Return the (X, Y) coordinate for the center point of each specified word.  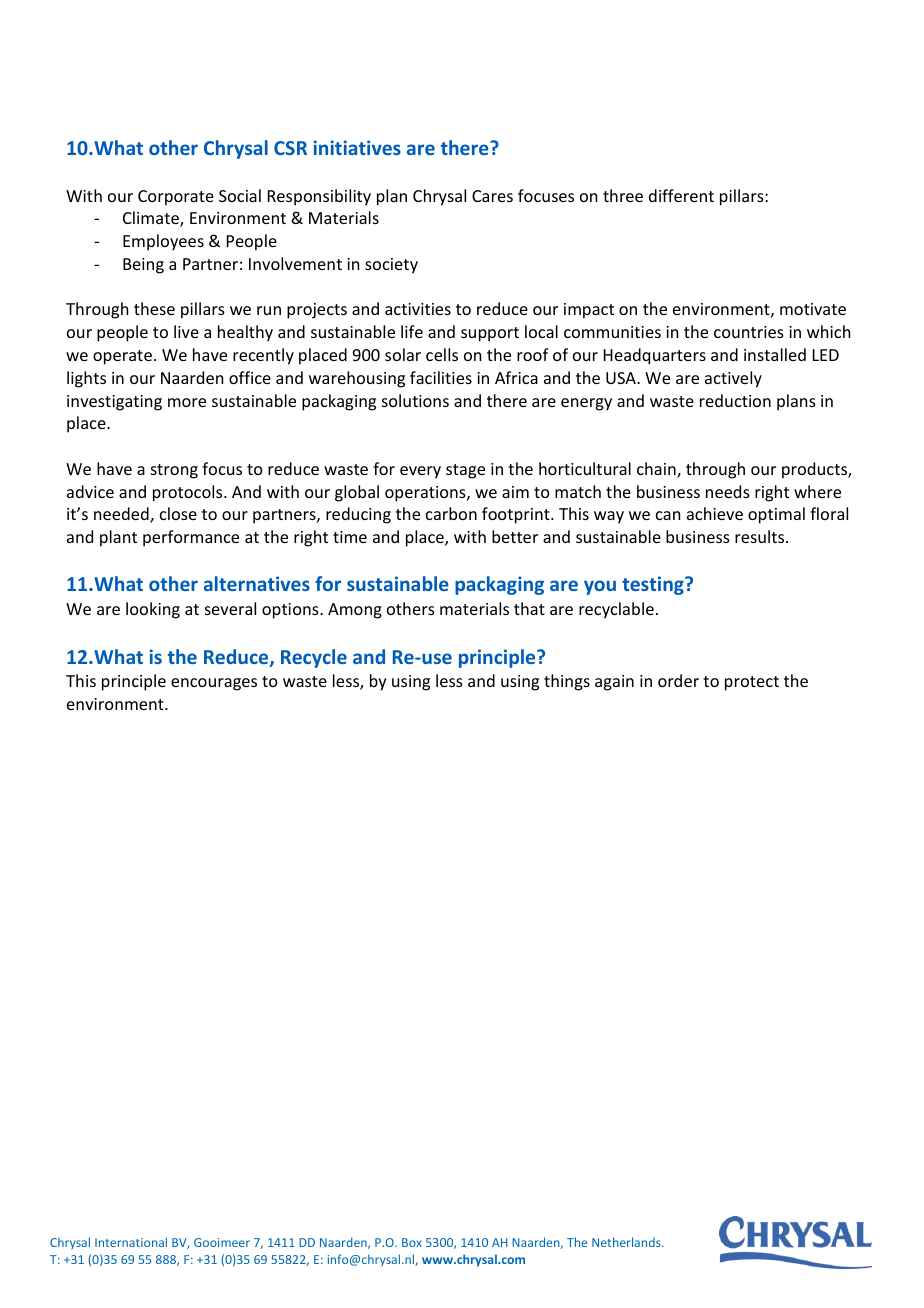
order (678, 680)
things (567, 682)
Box (412, 1242)
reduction (735, 400)
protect (752, 683)
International (131, 1242)
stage (465, 471)
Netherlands (627, 1242)
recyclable (616, 610)
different (681, 195)
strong (174, 471)
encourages (214, 684)
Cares (492, 196)
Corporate (176, 198)
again (614, 683)
